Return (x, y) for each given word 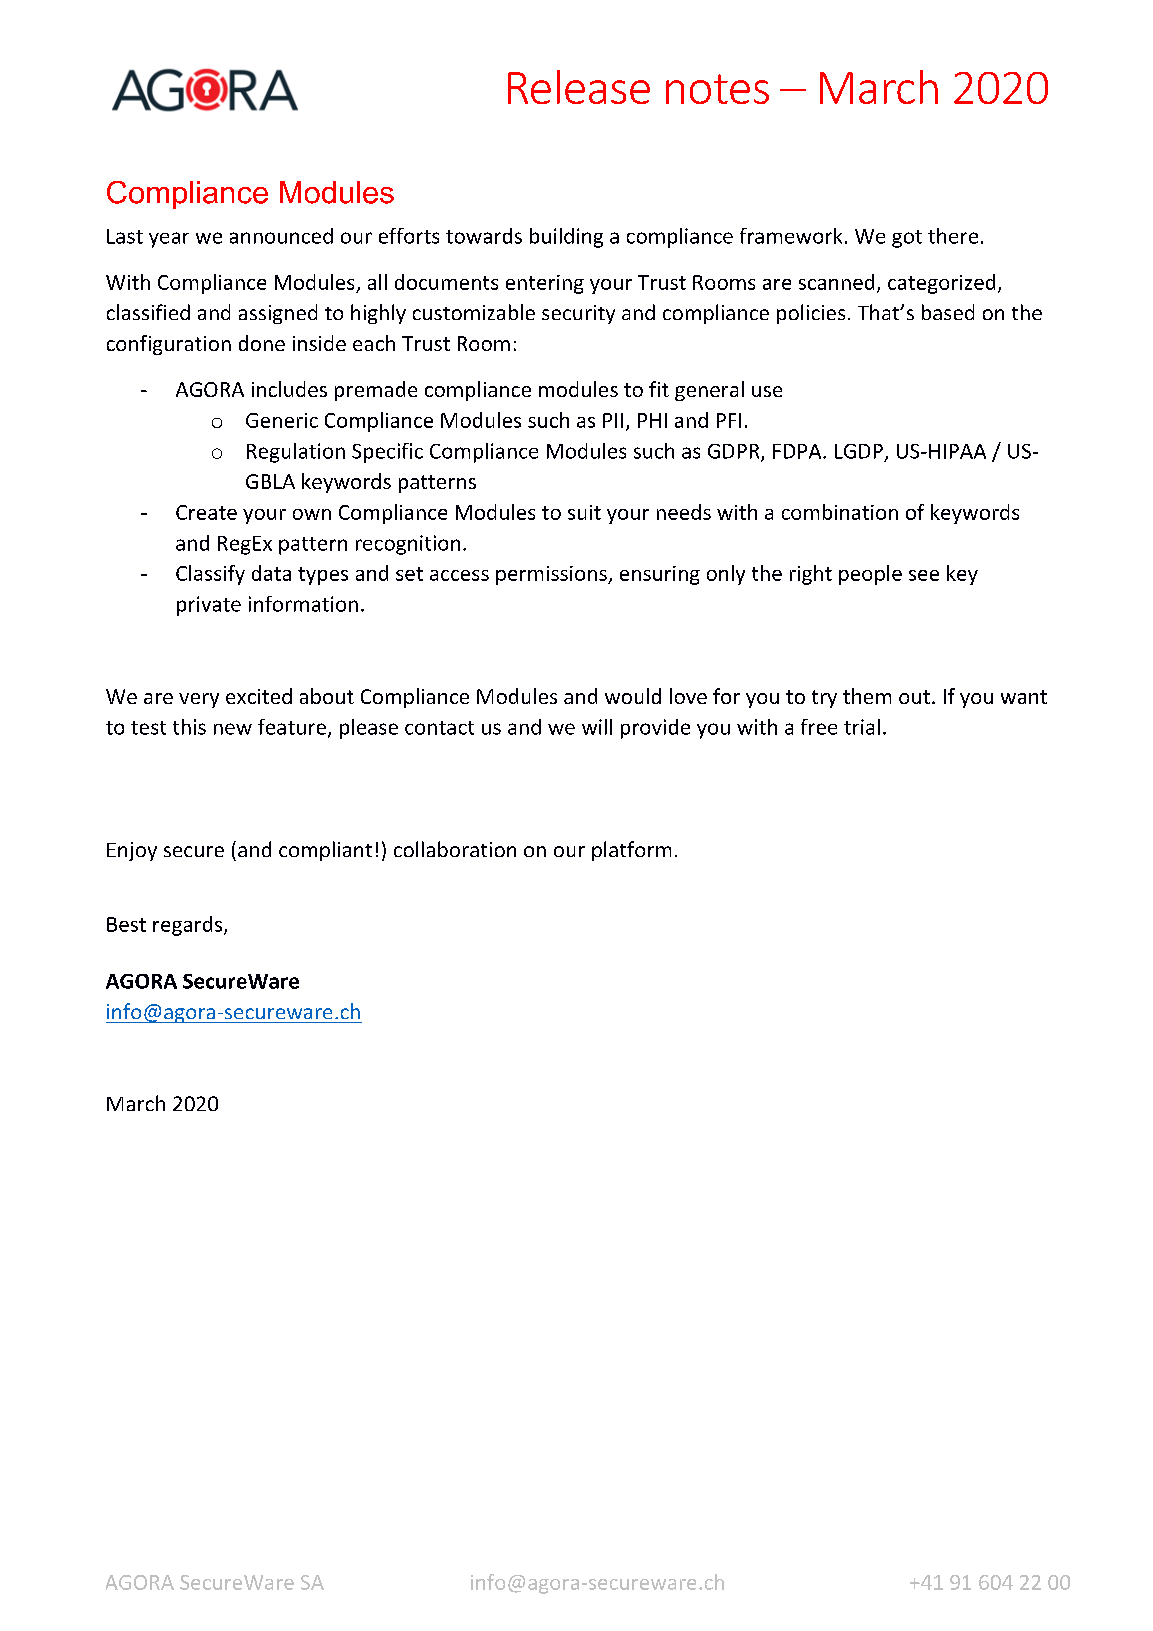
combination (840, 512)
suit (584, 512)
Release (579, 87)
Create (206, 512)
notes (717, 89)
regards (189, 926)
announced (281, 236)
